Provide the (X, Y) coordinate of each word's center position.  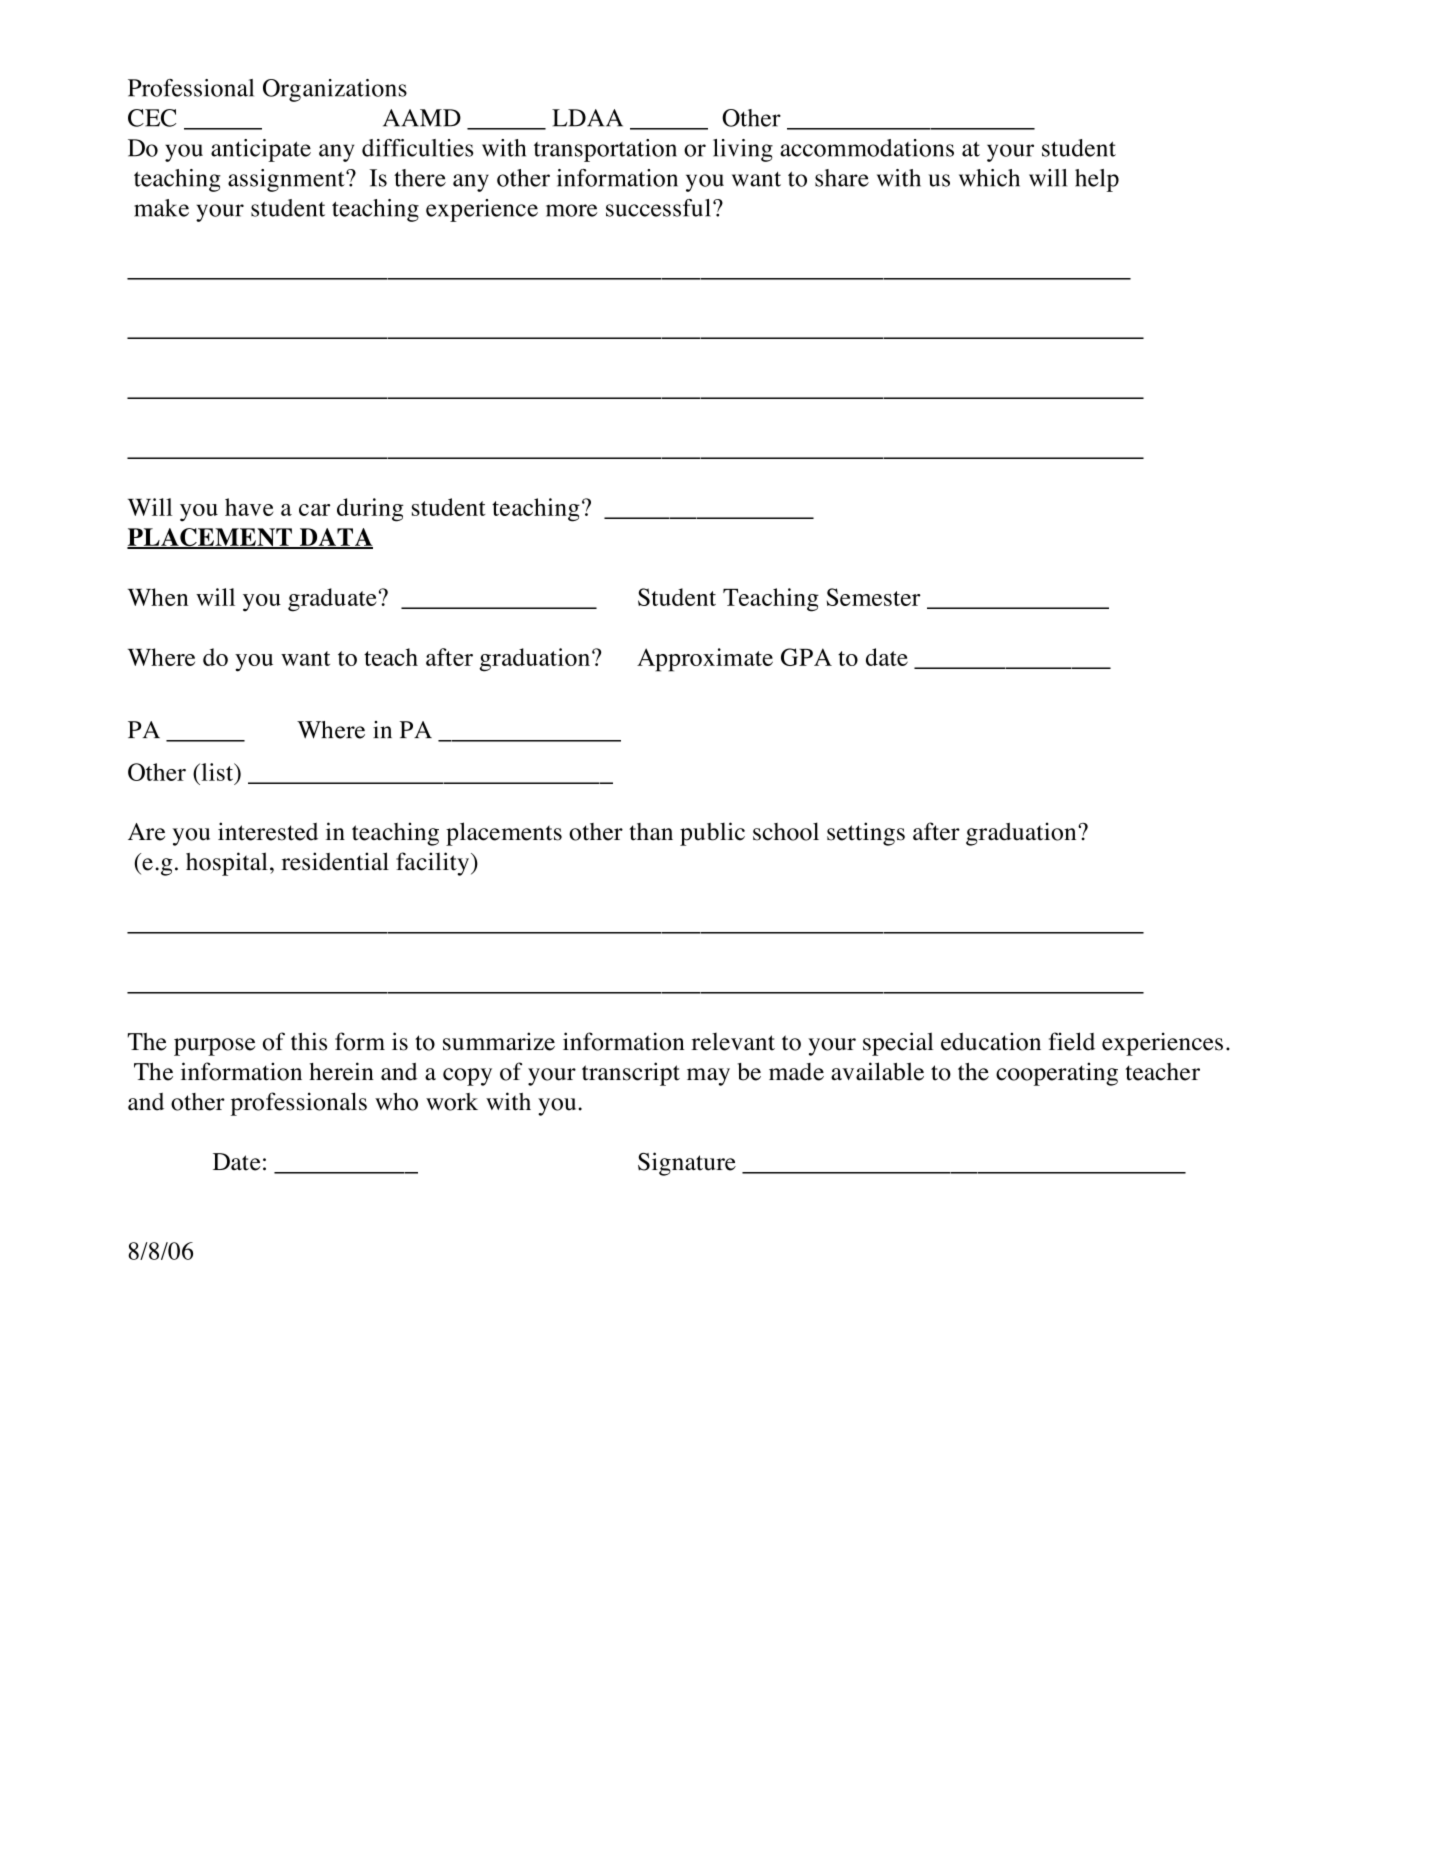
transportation (605, 150)
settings (866, 834)
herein (341, 1071)
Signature (687, 1164)
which (989, 178)
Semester (874, 597)
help (1097, 180)
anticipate (261, 150)
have (249, 507)
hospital (227, 864)
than (651, 832)
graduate (332, 600)
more (572, 210)
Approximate (705, 660)
